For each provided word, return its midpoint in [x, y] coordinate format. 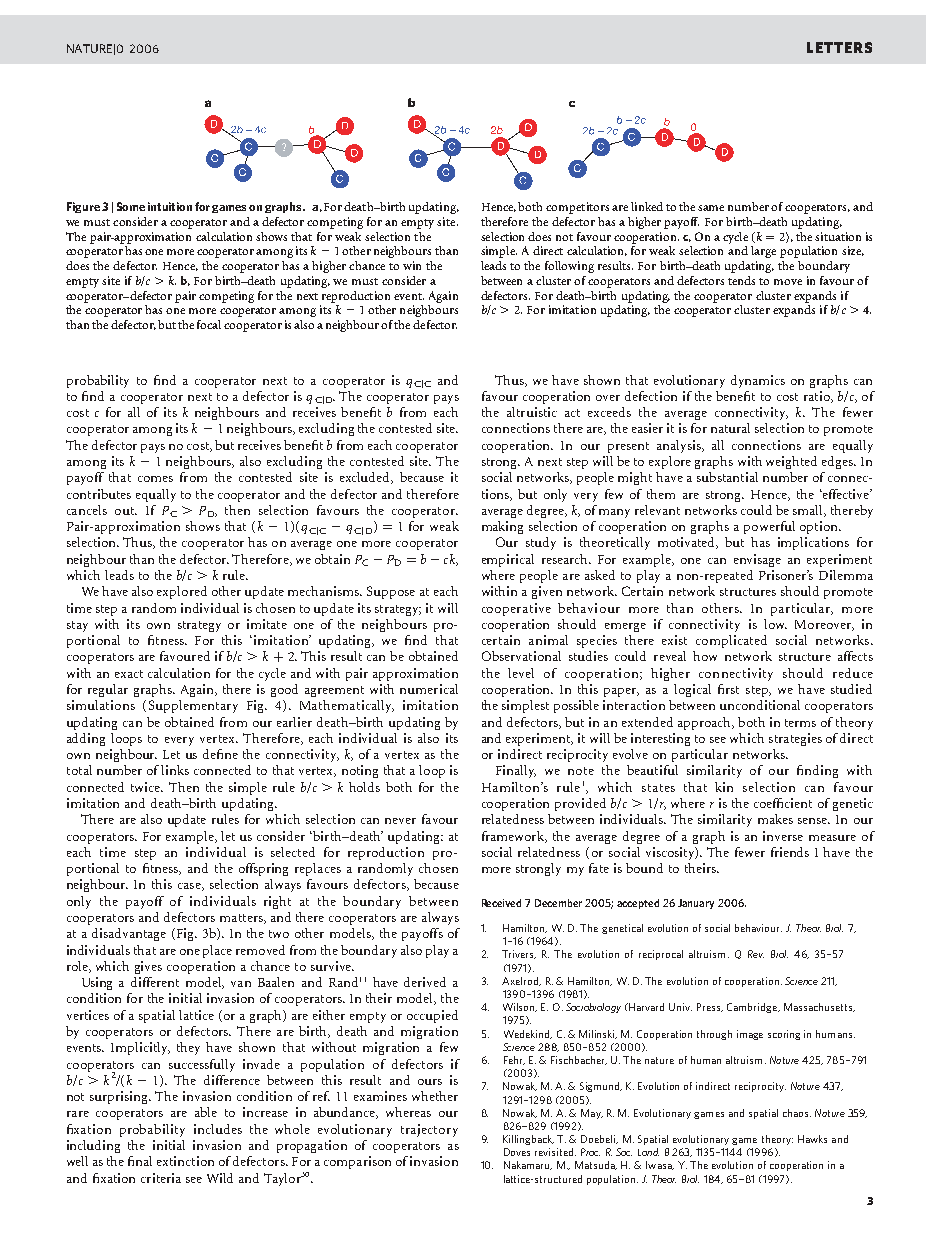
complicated [731, 641]
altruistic [532, 412]
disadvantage [129, 934]
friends [790, 852]
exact [129, 674]
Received [501, 903]
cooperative [516, 609]
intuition [170, 206]
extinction [185, 1161]
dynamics [758, 381]
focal [209, 324]
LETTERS [839, 47]
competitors [577, 208]
